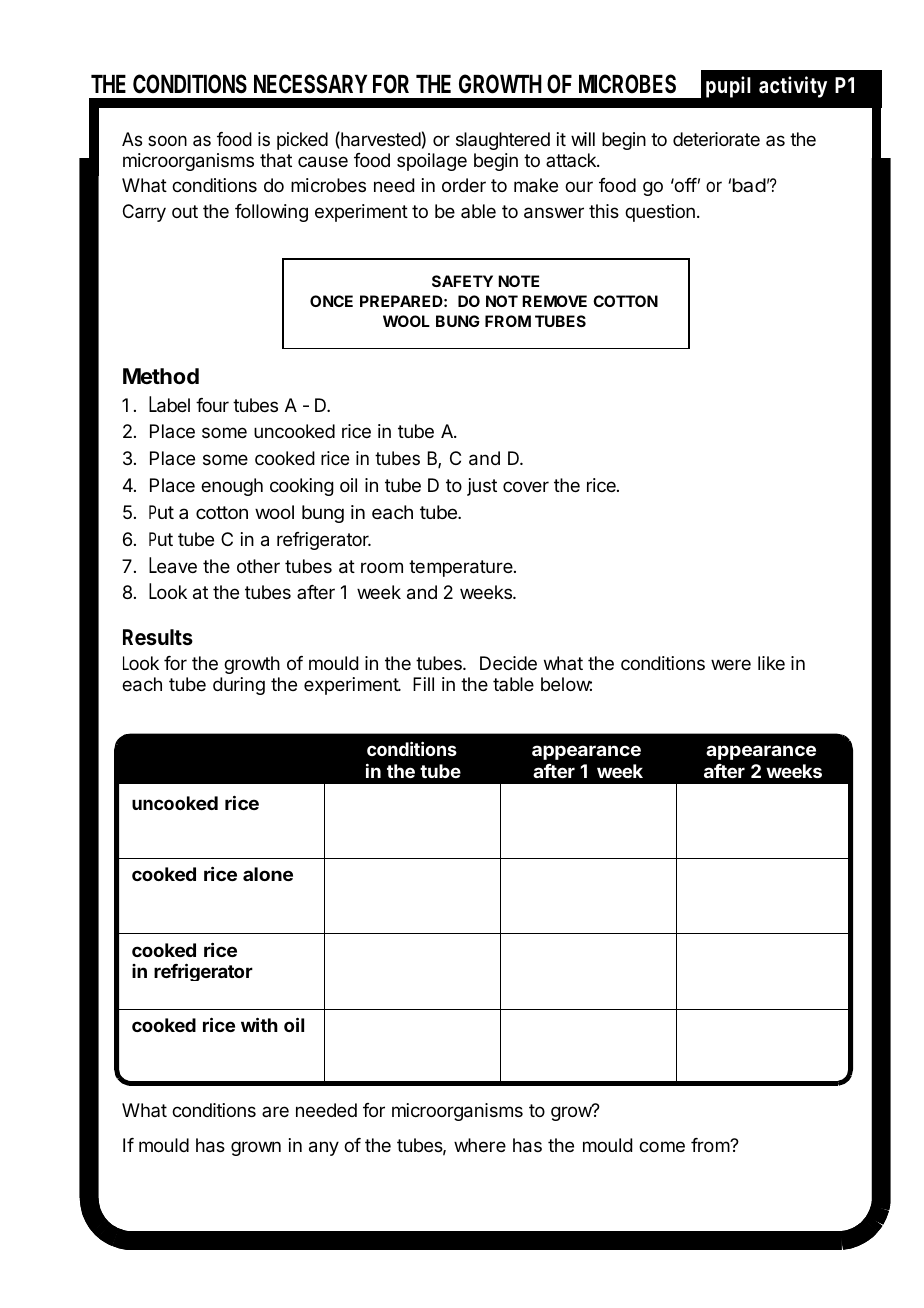 The image size is (924, 1308). Describe the element at coordinates (480, 1145) in the document. I see `where` at that location.
